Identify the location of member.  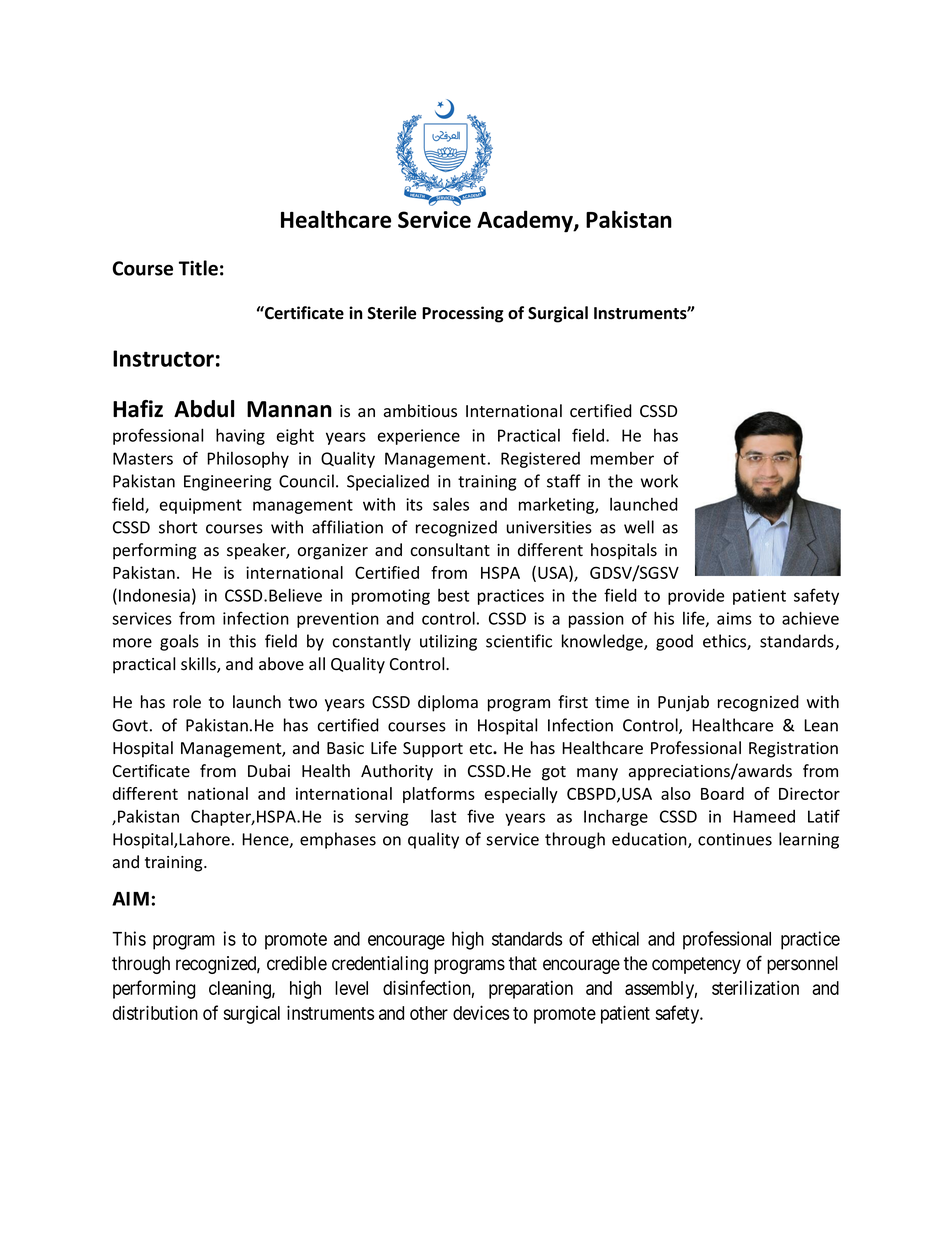
(622, 458).
